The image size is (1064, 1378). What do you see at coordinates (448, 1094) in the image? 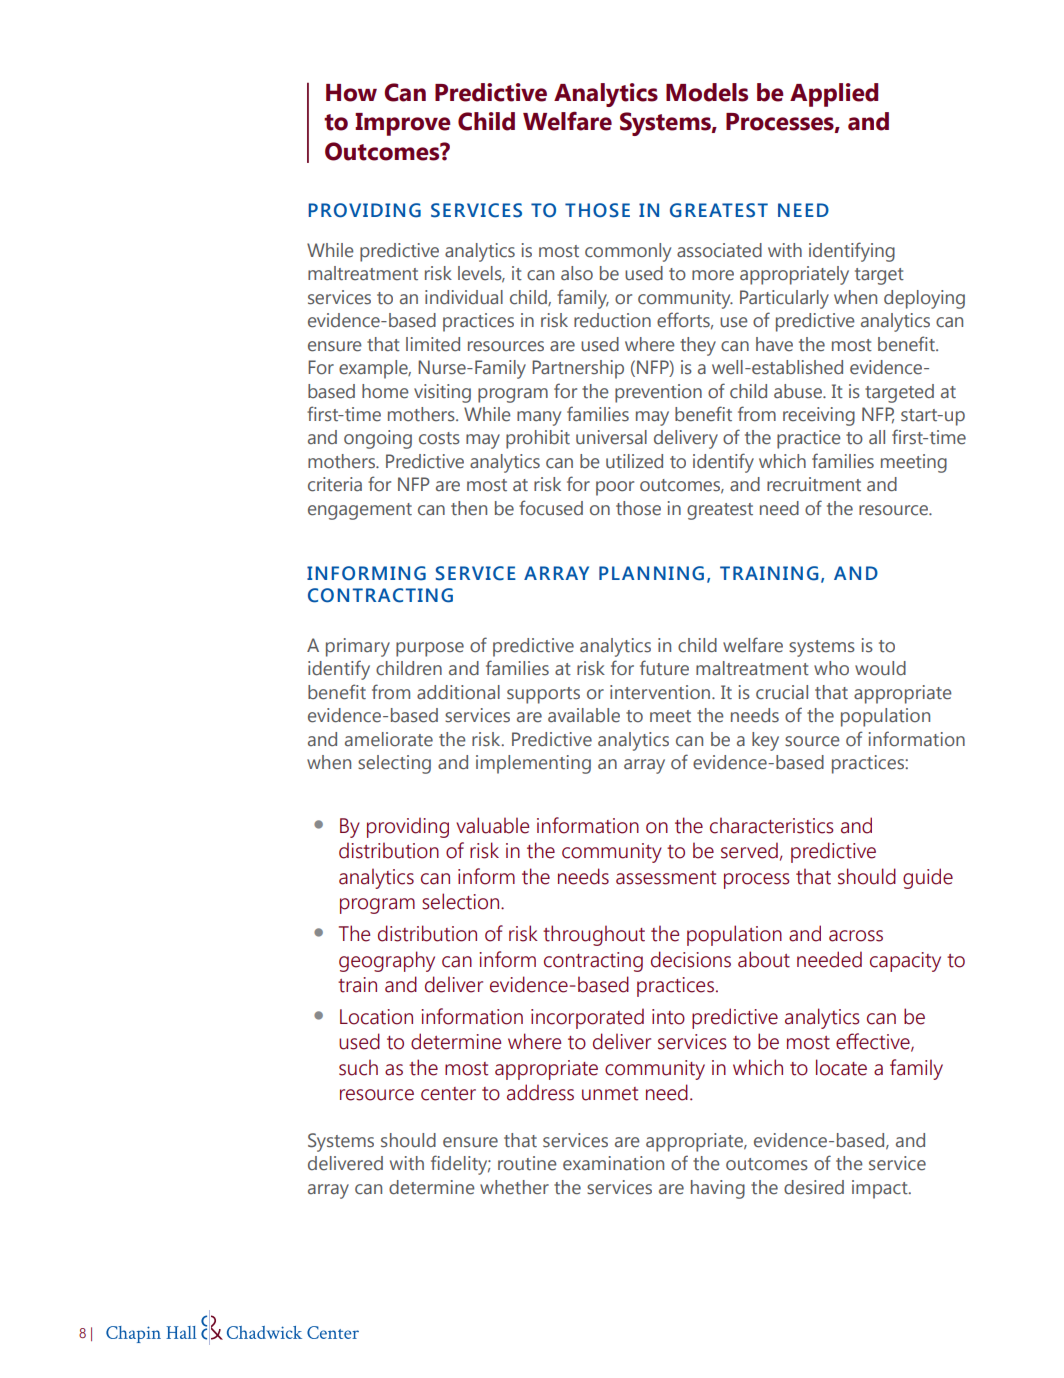
I see `center` at bounding box center [448, 1094].
